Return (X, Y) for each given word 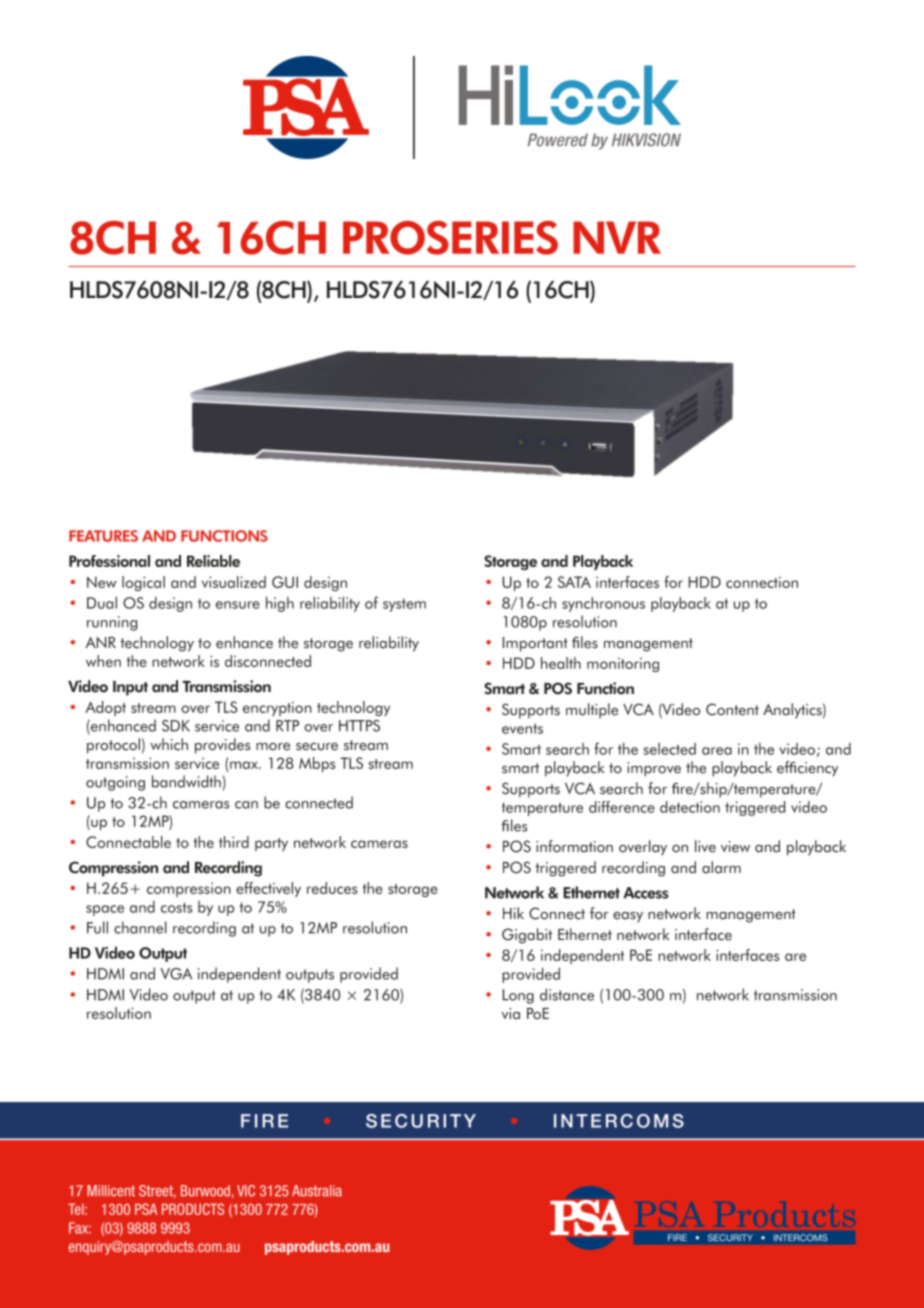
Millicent (111, 1191)
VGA (176, 974)
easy (628, 917)
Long (518, 996)
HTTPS (359, 726)
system (404, 605)
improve (654, 769)
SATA (574, 582)
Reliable (213, 561)
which (169, 744)
